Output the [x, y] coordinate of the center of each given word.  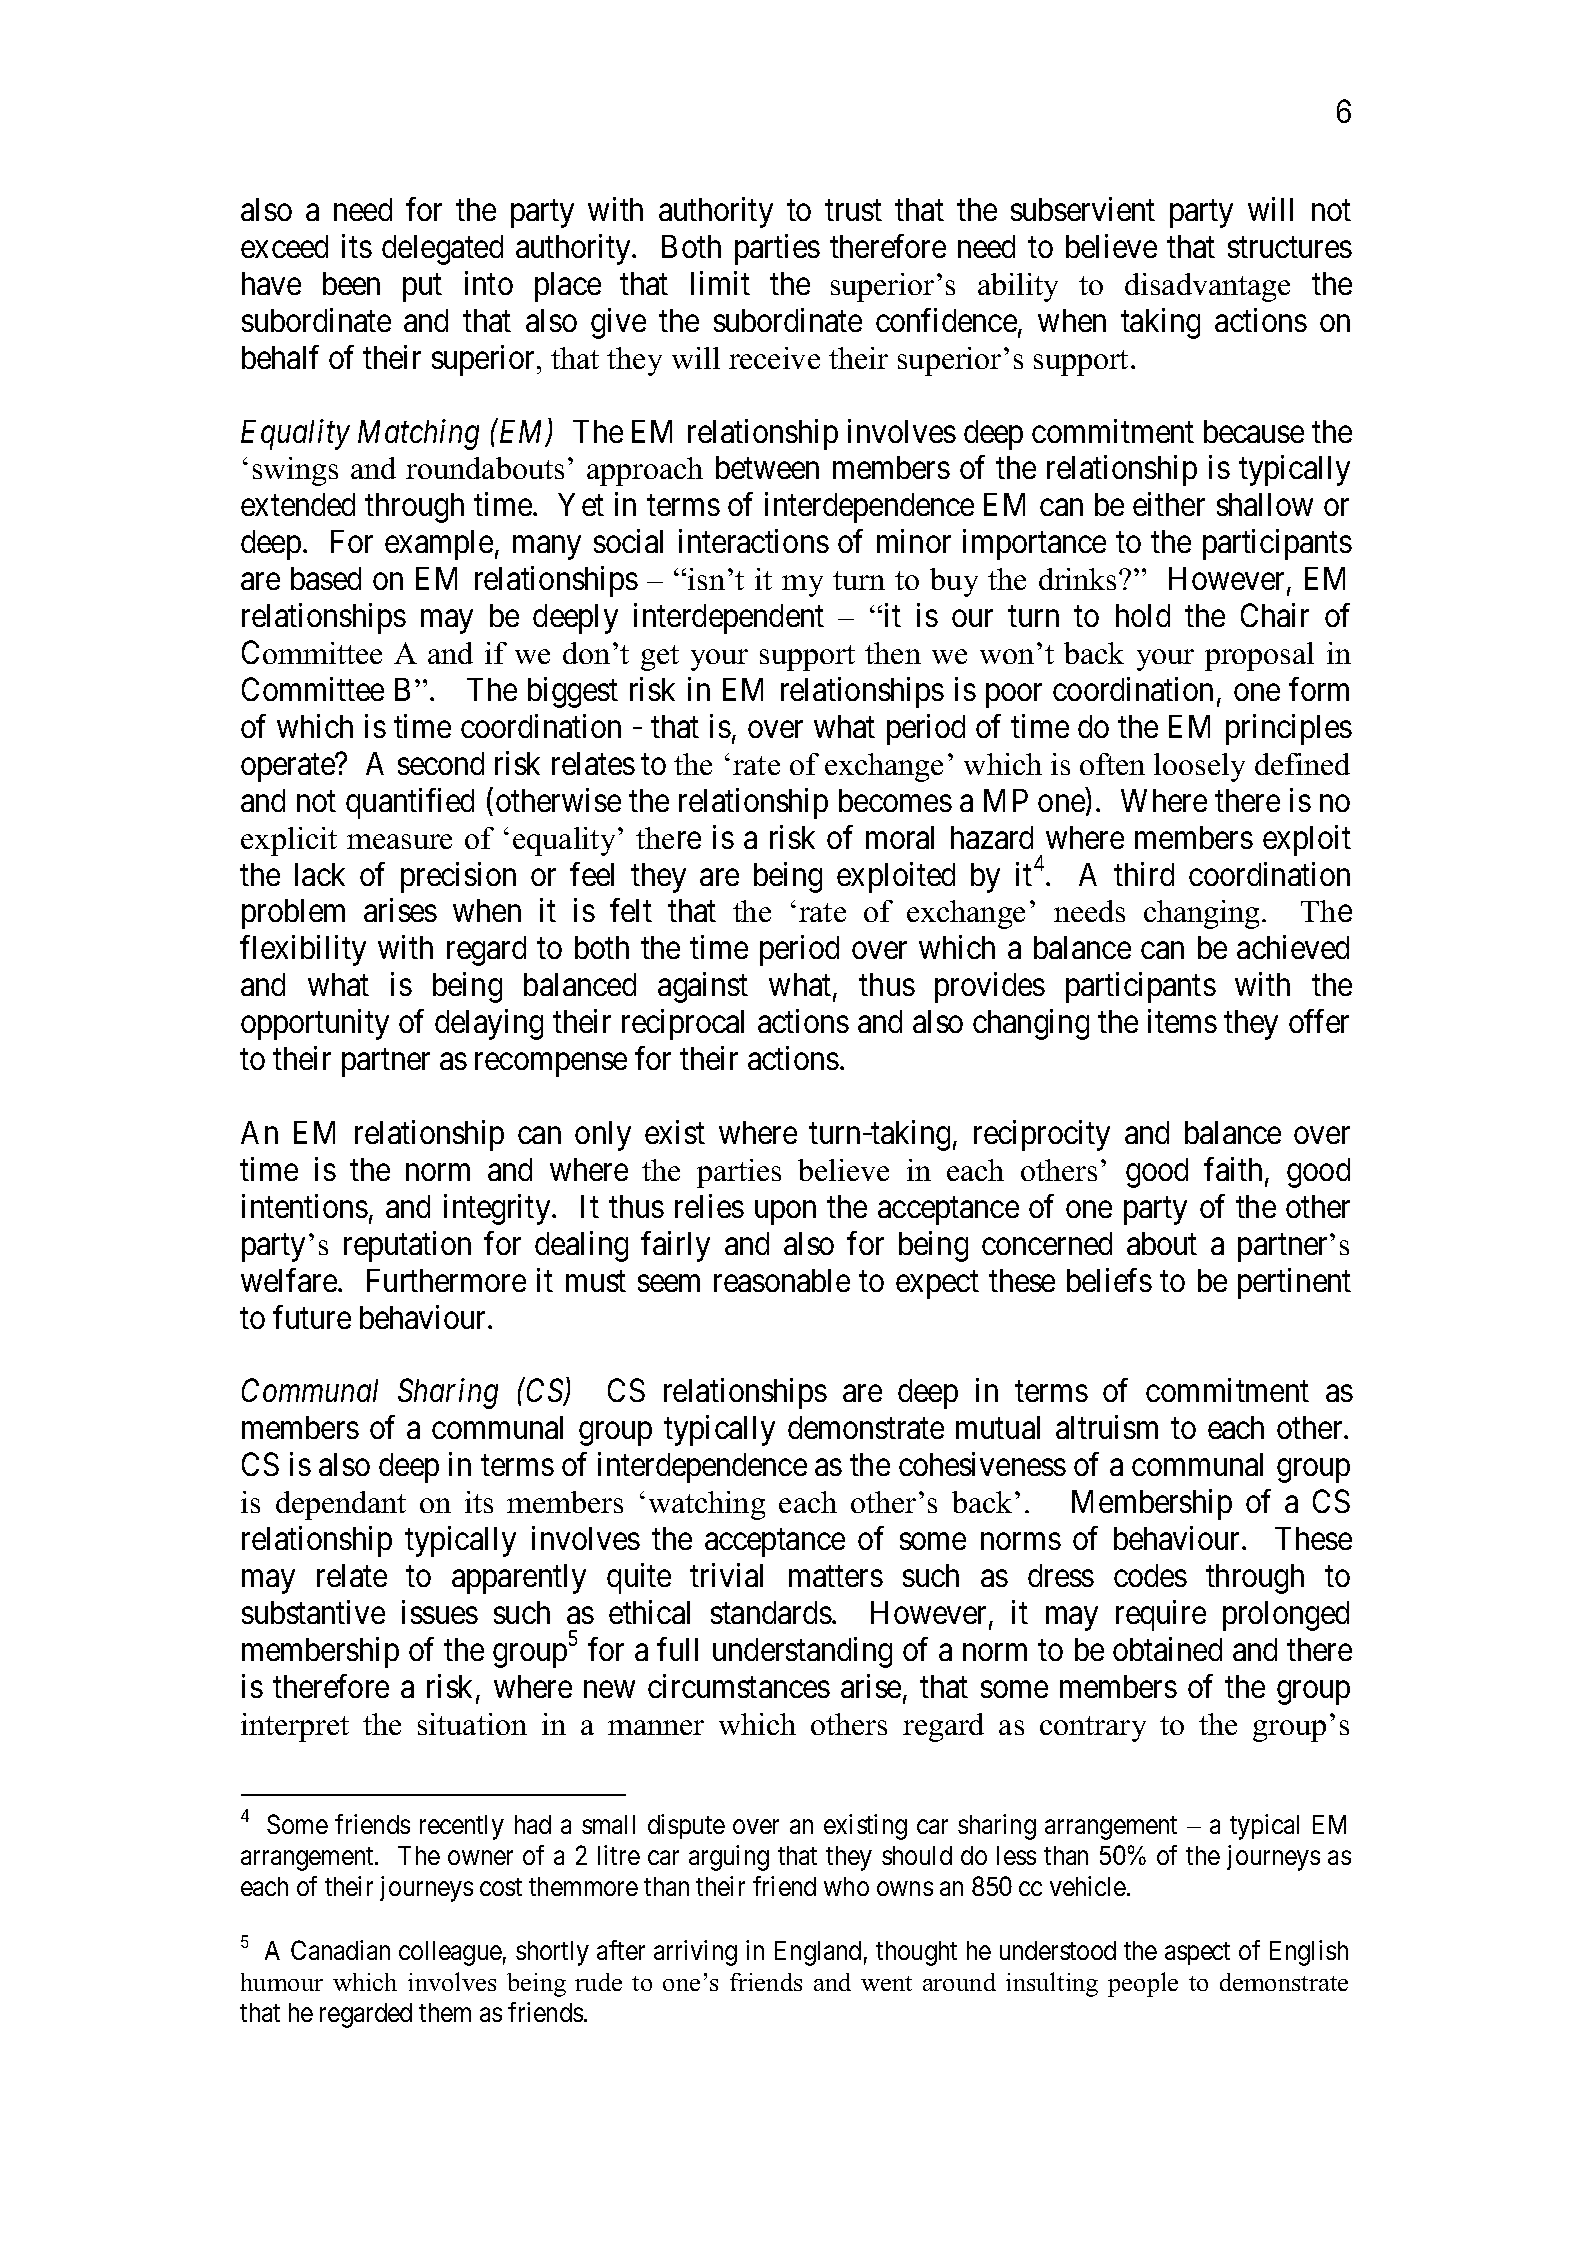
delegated [442, 250]
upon [785, 1213]
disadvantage [1207, 287]
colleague [450, 1953]
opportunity [315, 1024]
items [1182, 1021]
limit [720, 283]
